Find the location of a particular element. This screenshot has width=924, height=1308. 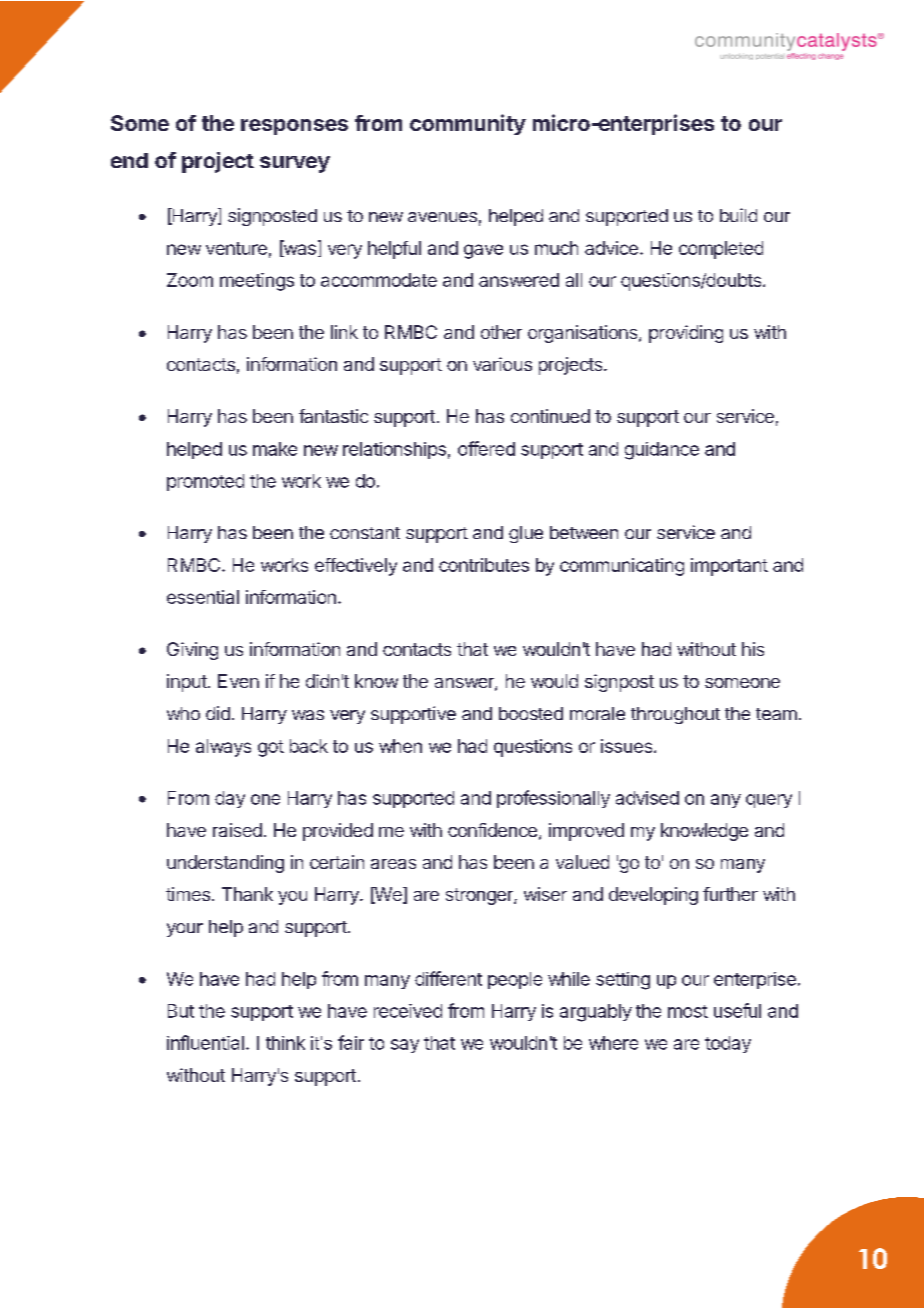

confidence is located at coordinates (492, 830).
